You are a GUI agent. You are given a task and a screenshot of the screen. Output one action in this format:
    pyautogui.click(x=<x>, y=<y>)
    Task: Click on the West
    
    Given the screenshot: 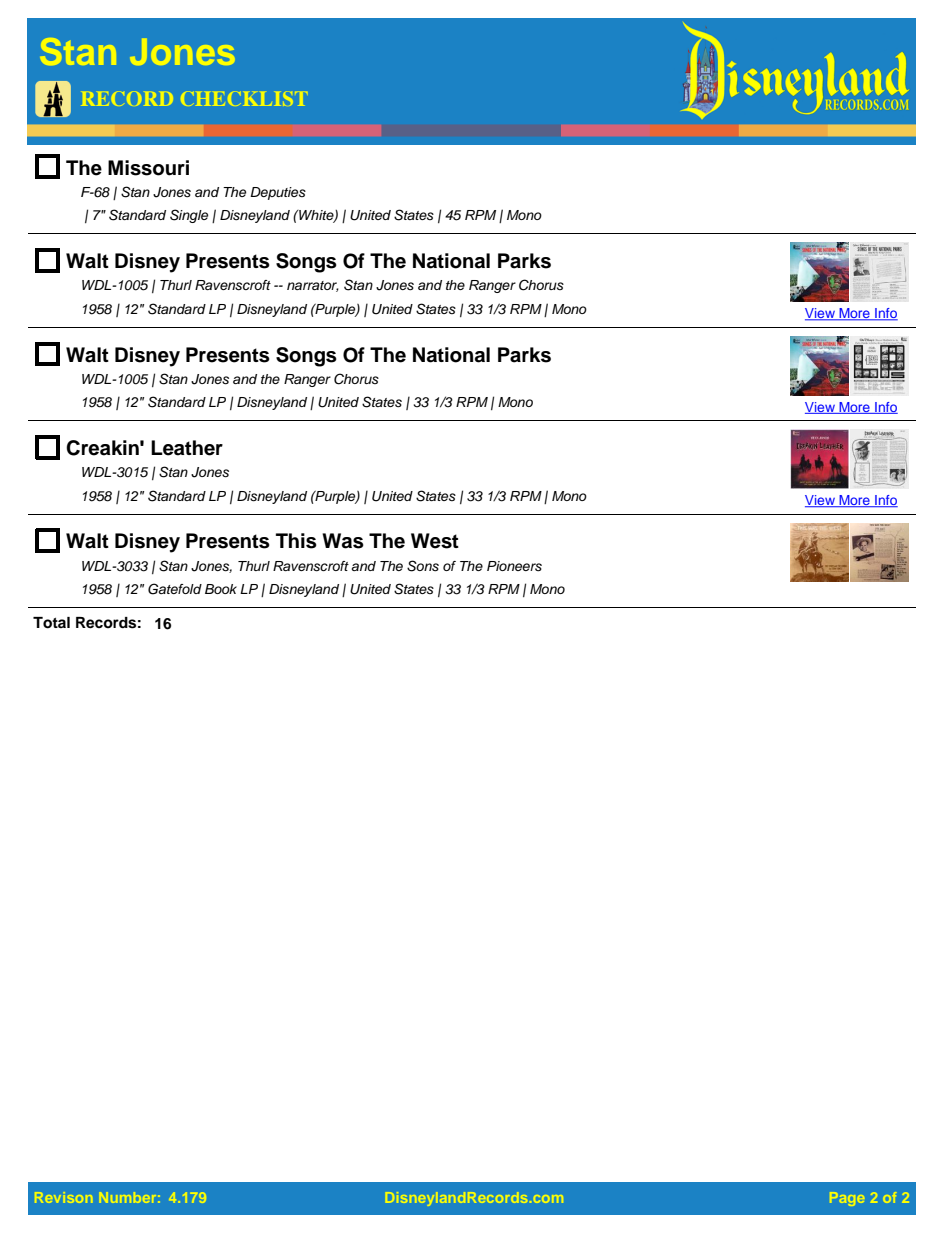 What is the action you would take?
    pyautogui.click(x=435, y=541)
